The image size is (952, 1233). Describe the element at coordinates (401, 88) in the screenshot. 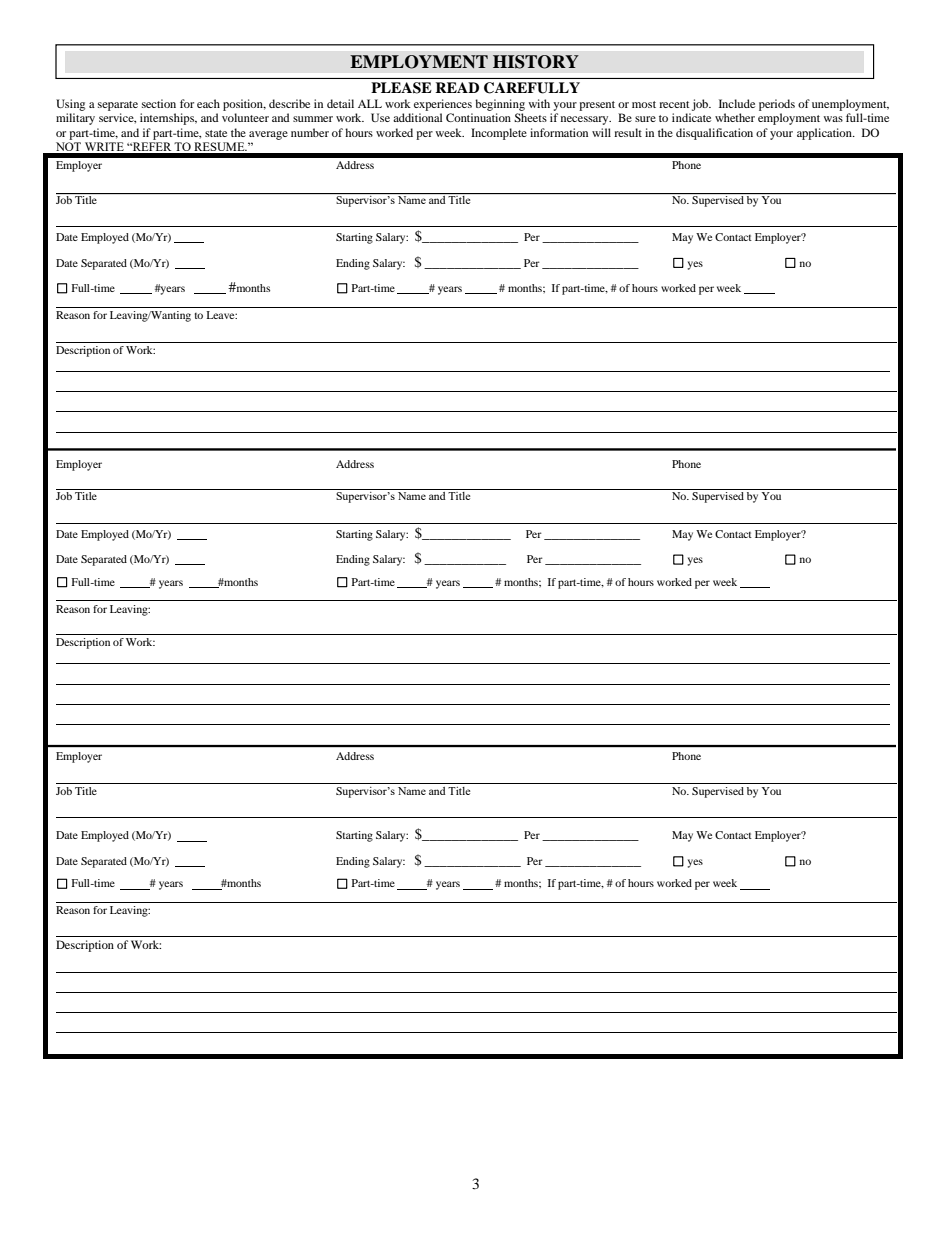

I see `PLEASE` at that location.
